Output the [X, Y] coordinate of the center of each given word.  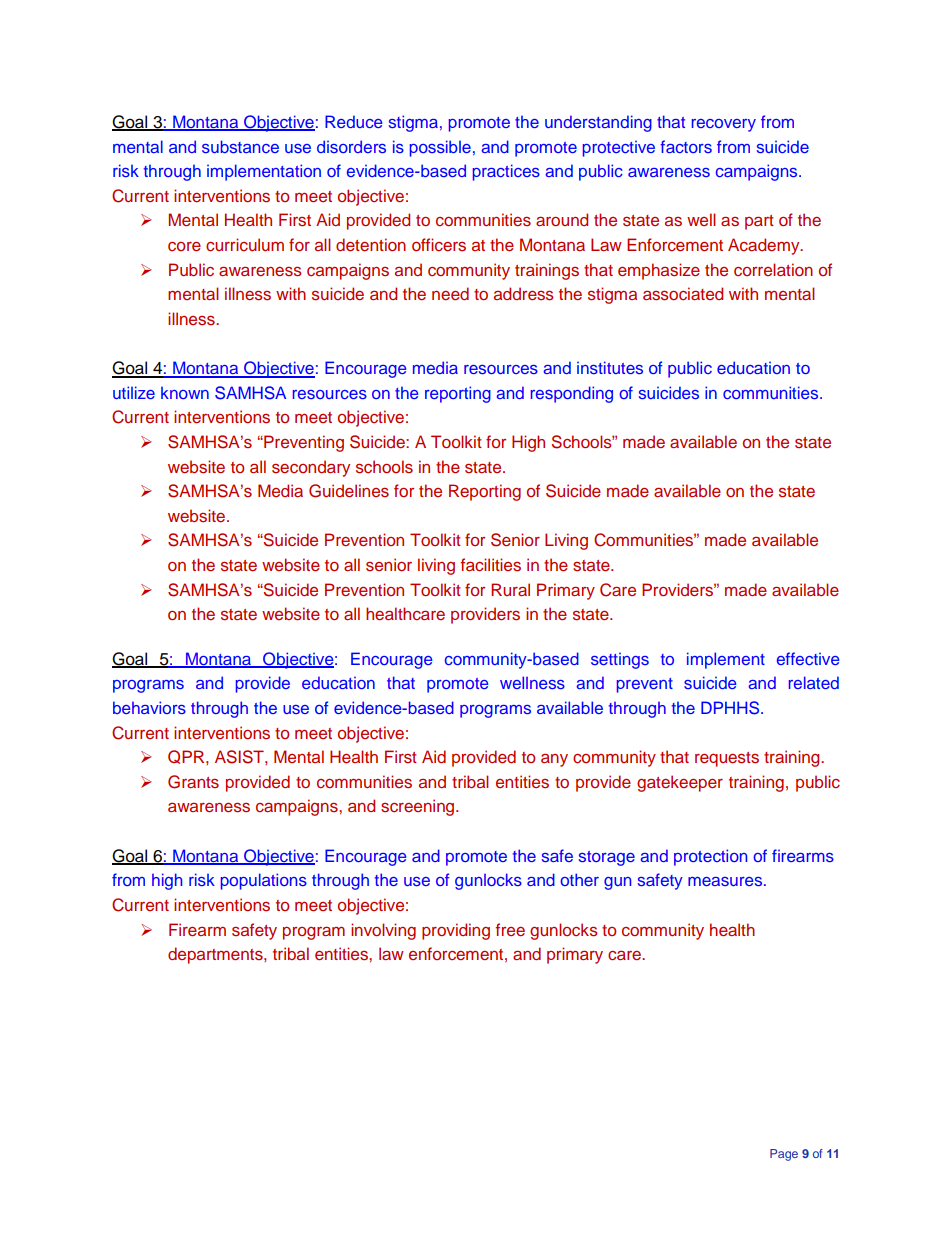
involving [383, 931]
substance [240, 146]
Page [784, 1155]
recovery [724, 125]
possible [440, 148]
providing [456, 931]
